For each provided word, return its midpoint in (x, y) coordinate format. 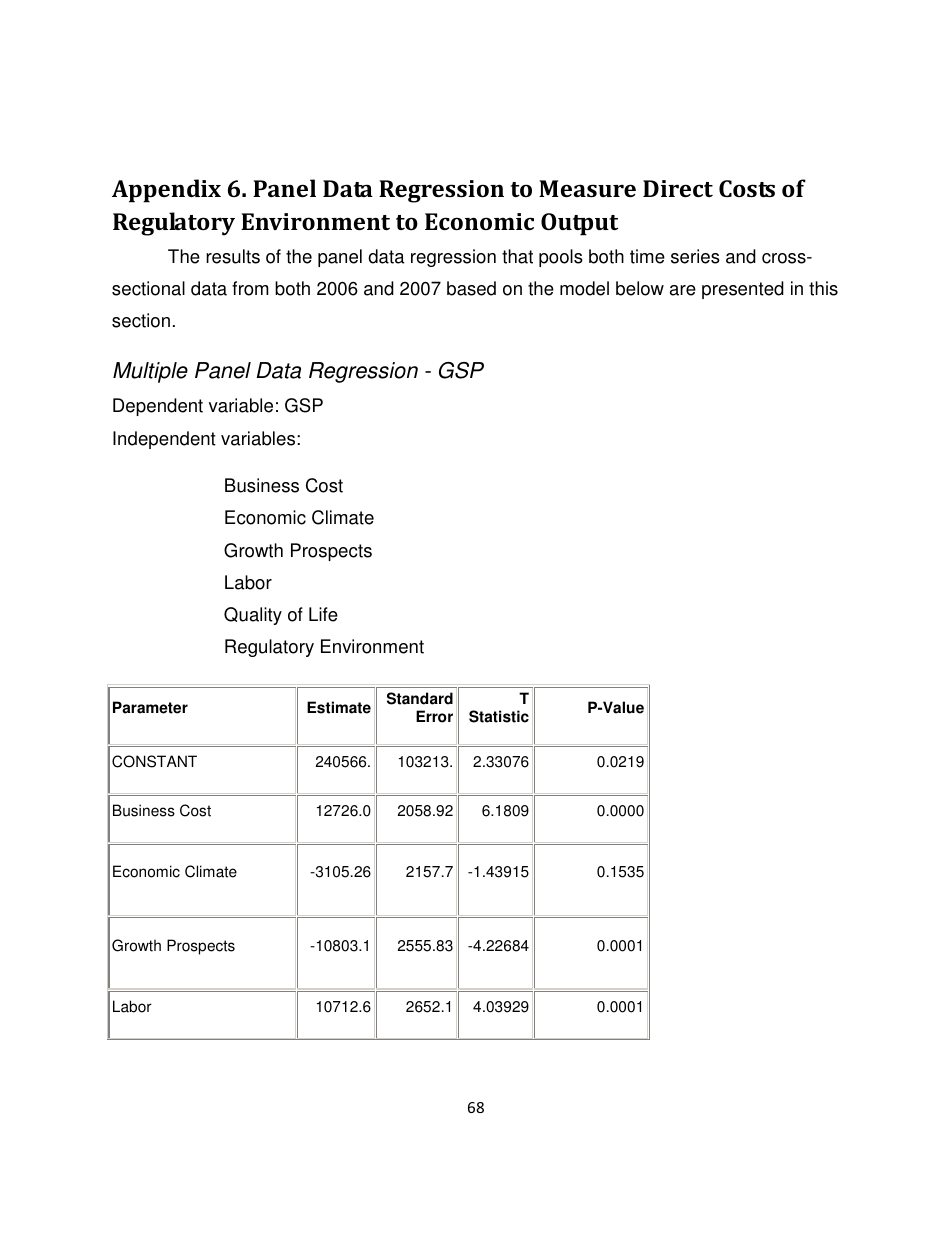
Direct (678, 188)
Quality (253, 616)
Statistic (499, 716)
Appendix (166, 191)
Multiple (150, 372)
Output (579, 224)
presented (743, 290)
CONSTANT (154, 761)
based (471, 288)
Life (323, 614)
